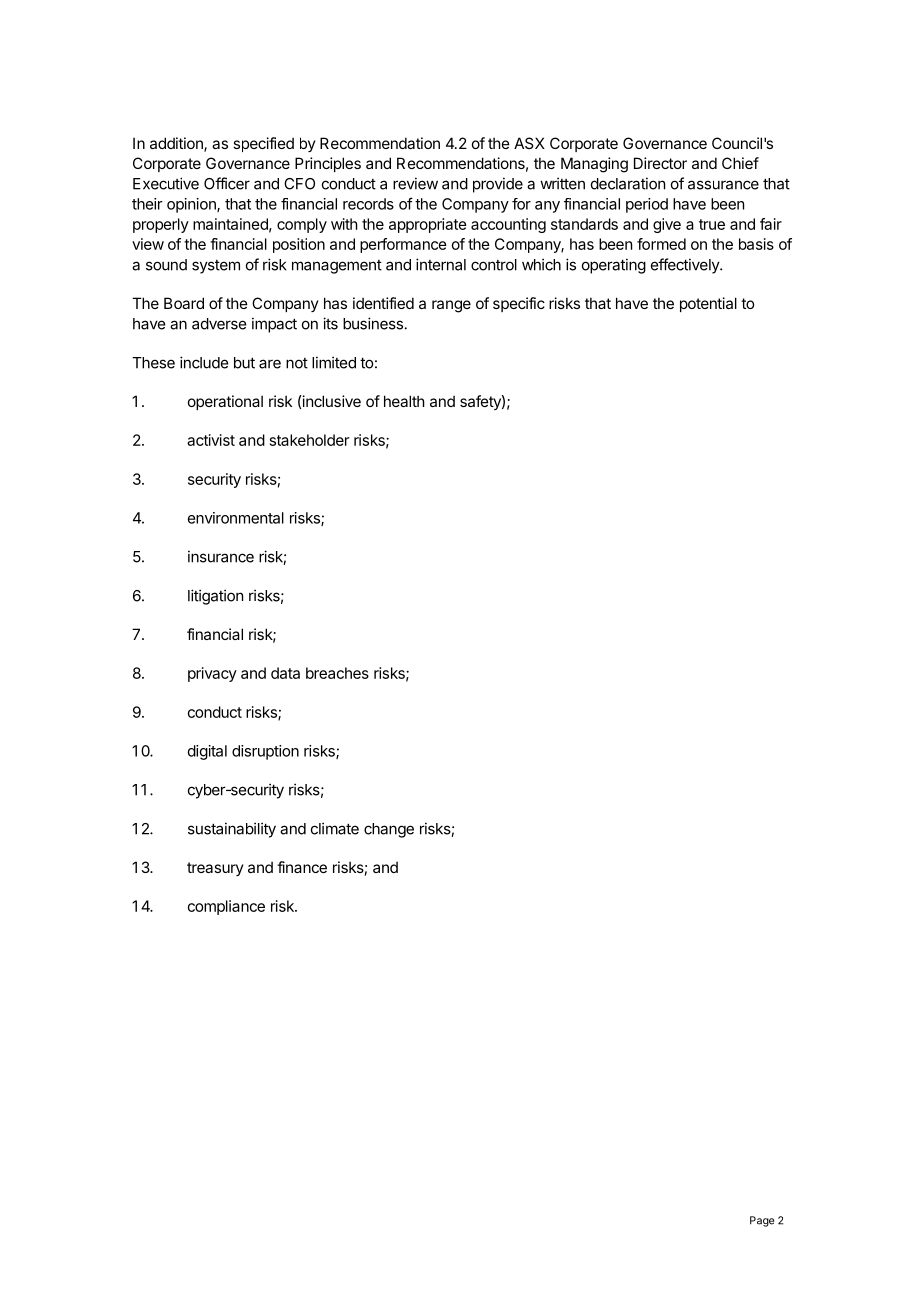 The width and height of the screenshot is (924, 1308). Describe the element at coordinates (226, 907) in the screenshot. I see `compliance` at that location.
